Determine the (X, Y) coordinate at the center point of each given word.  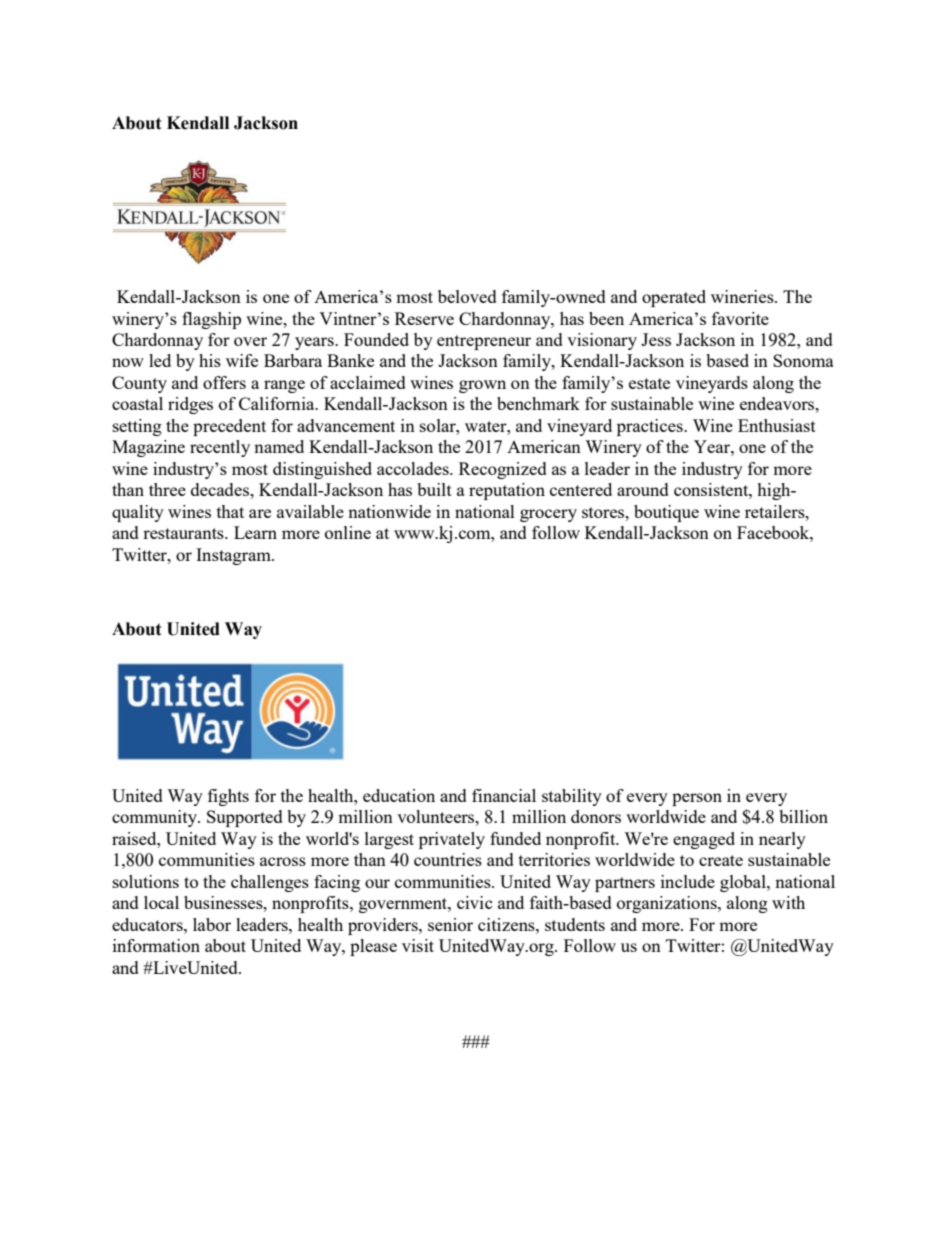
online (348, 532)
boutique (666, 513)
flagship (211, 320)
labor (212, 924)
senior (450, 924)
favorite (740, 318)
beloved (467, 296)
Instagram (234, 556)
